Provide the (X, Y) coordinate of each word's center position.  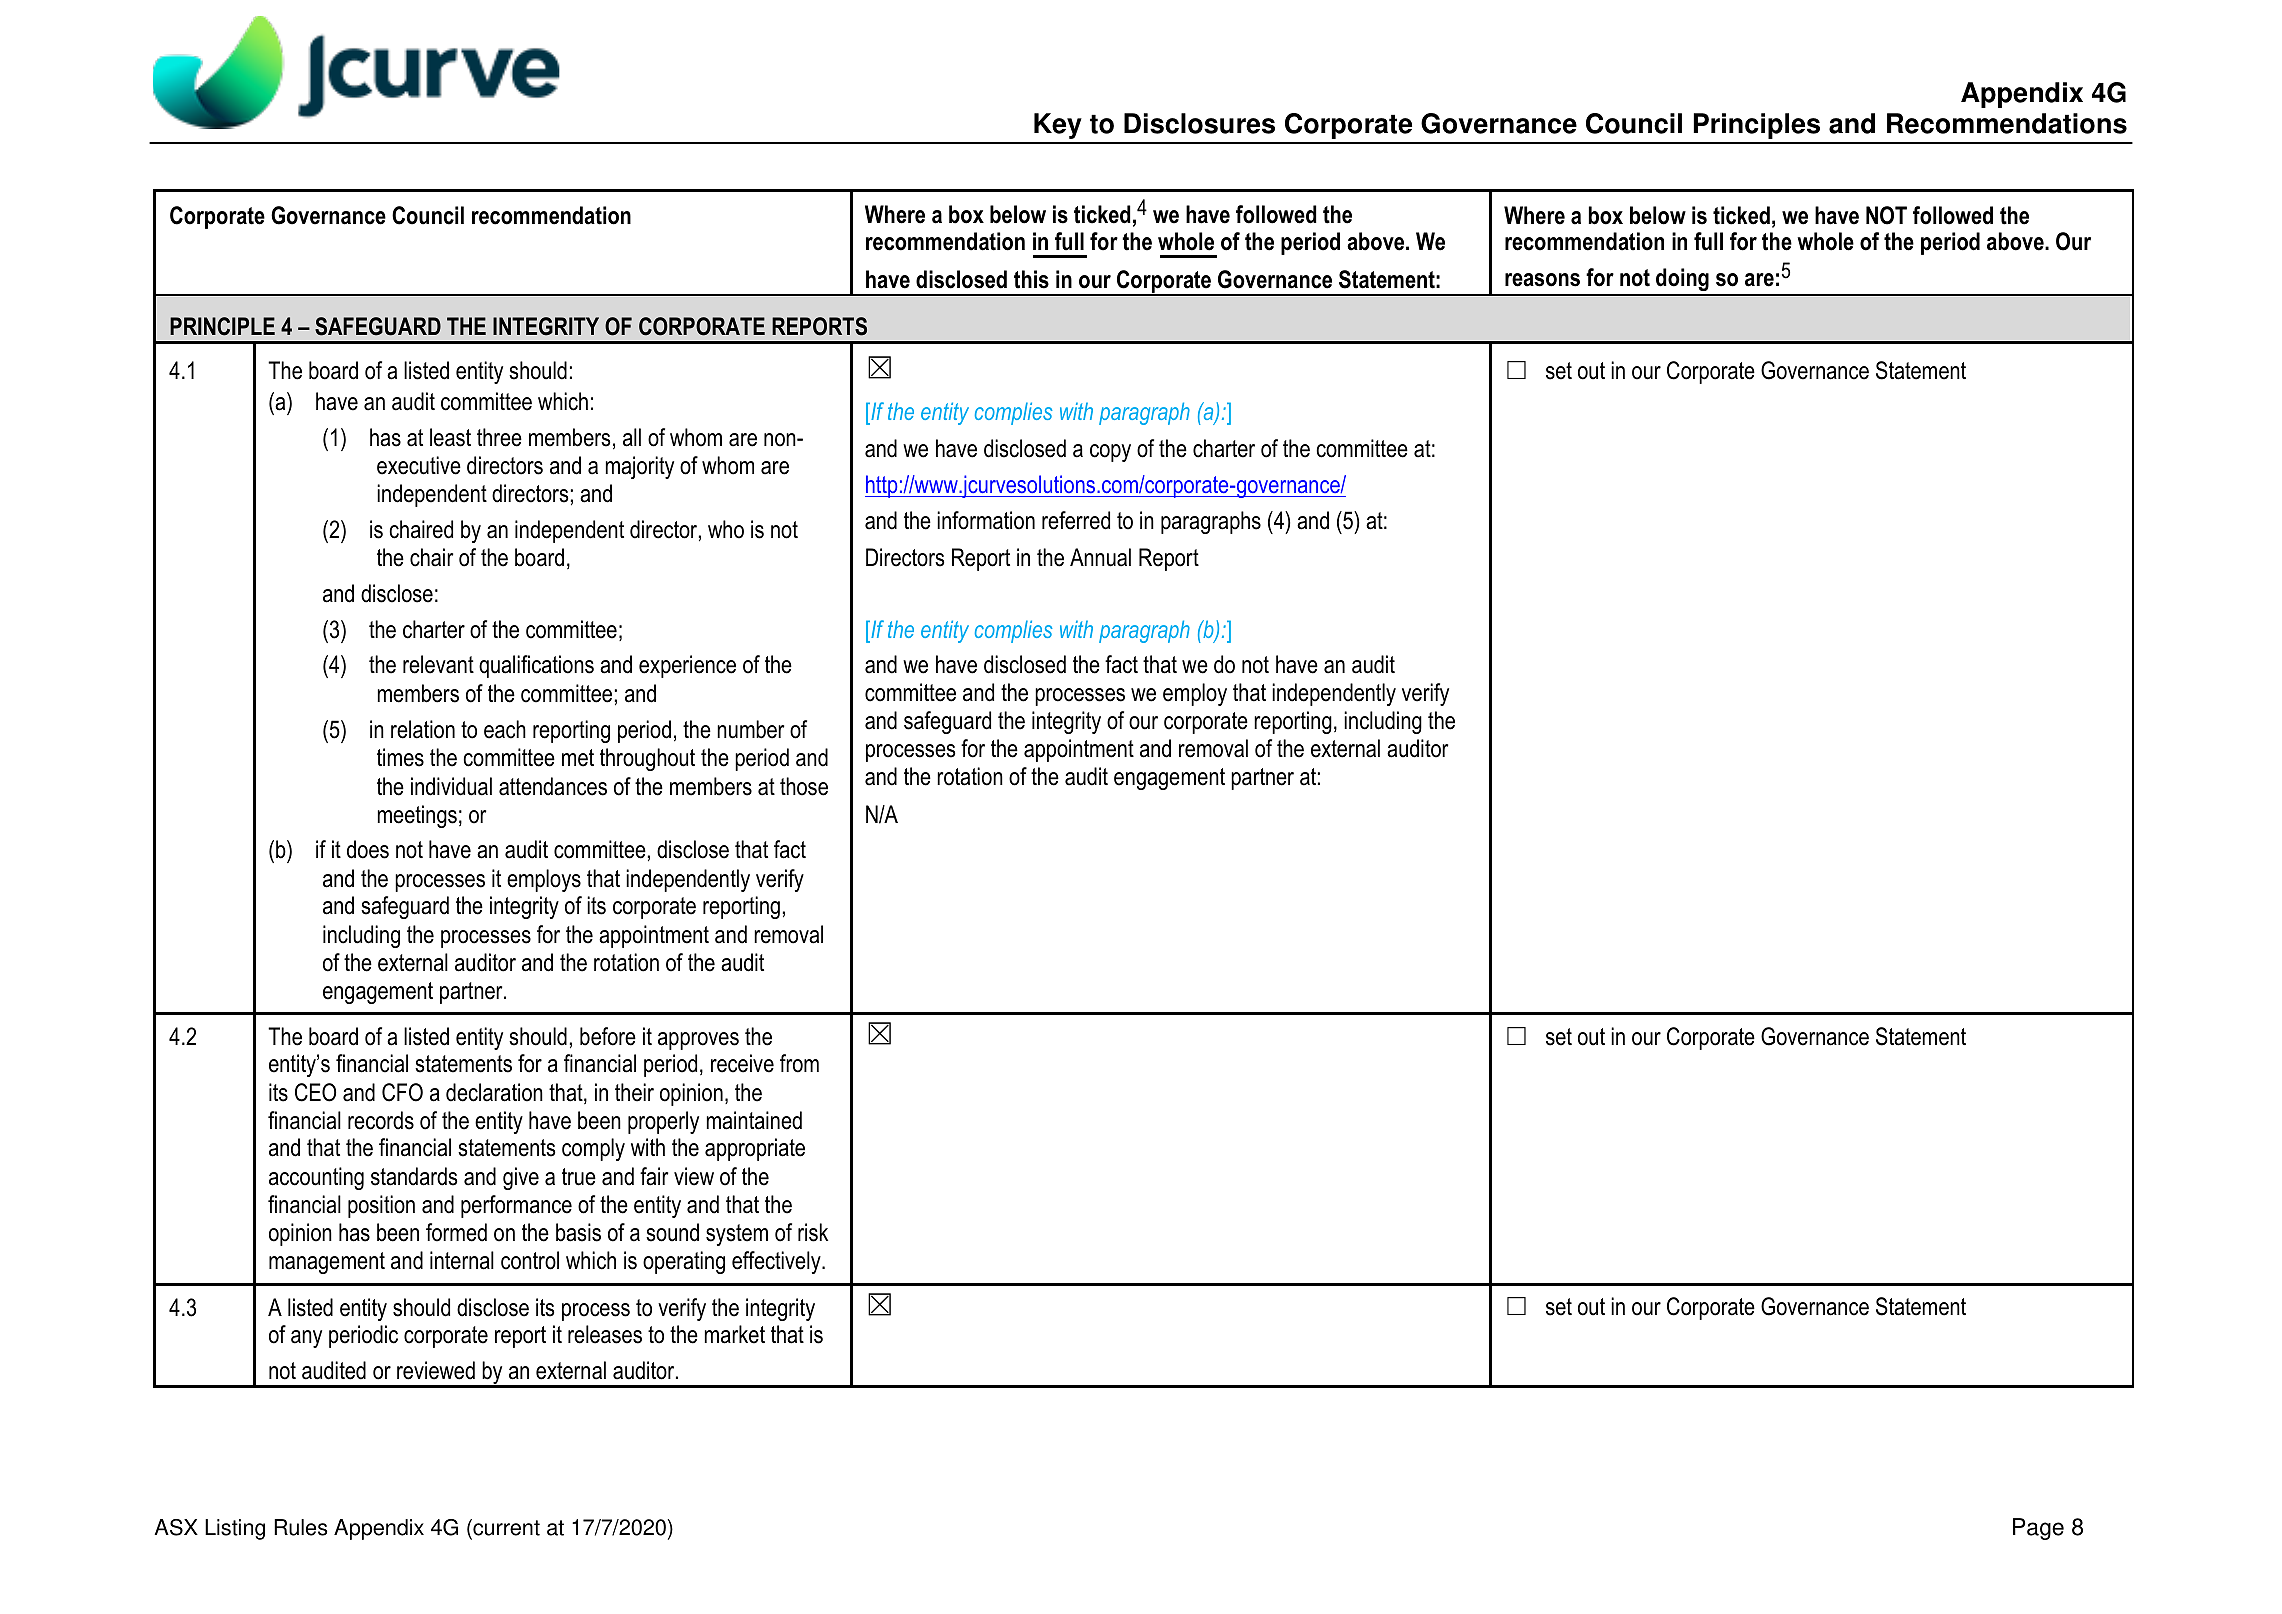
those (804, 786)
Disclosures (1199, 123)
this (1031, 279)
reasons (1542, 280)
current (505, 1527)
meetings (417, 816)
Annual (1100, 557)
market (735, 1334)
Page (2038, 1529)
